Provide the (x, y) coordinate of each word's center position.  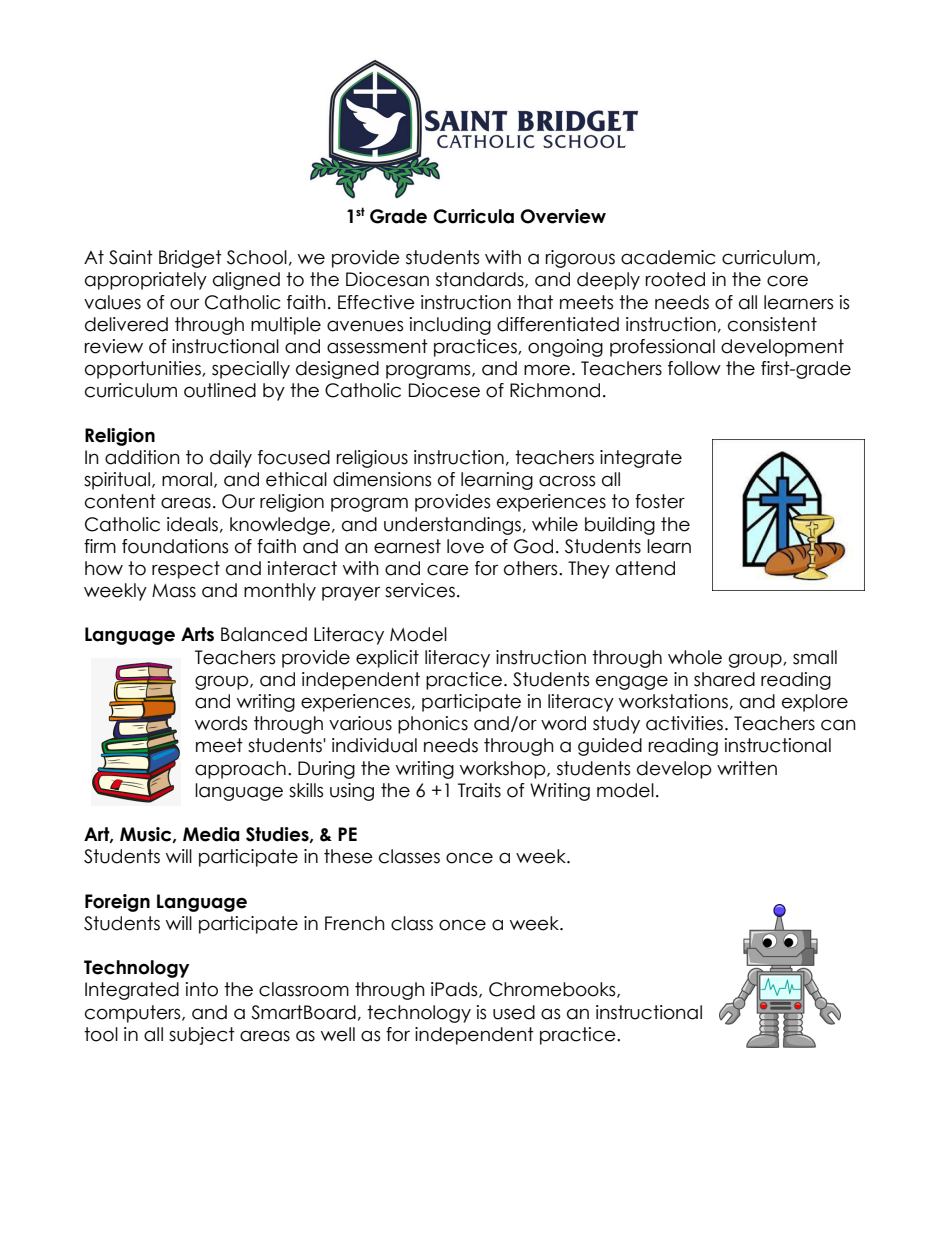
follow (694, 368)
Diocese (444, 390)
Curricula (473, 216)
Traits (479, 790)
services (420, 590)
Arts (197, 634)
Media (211, 834)
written (747, 768)
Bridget (190, 259)
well (338, 1034)
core (787, 281)
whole (695, 657)
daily (231, 459)
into (202, 989)
